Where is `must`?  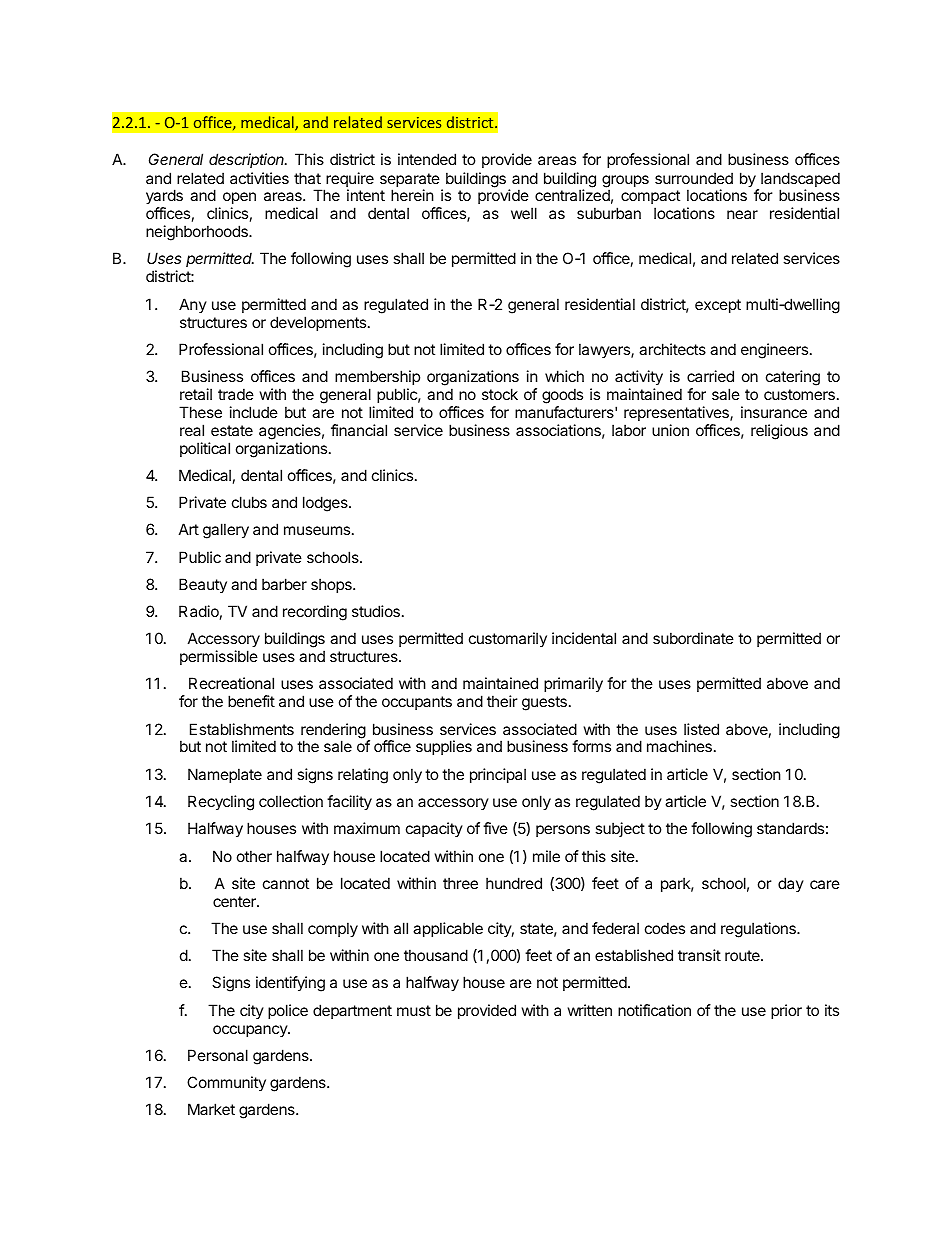 must is located at coordinates (414, 1010).
